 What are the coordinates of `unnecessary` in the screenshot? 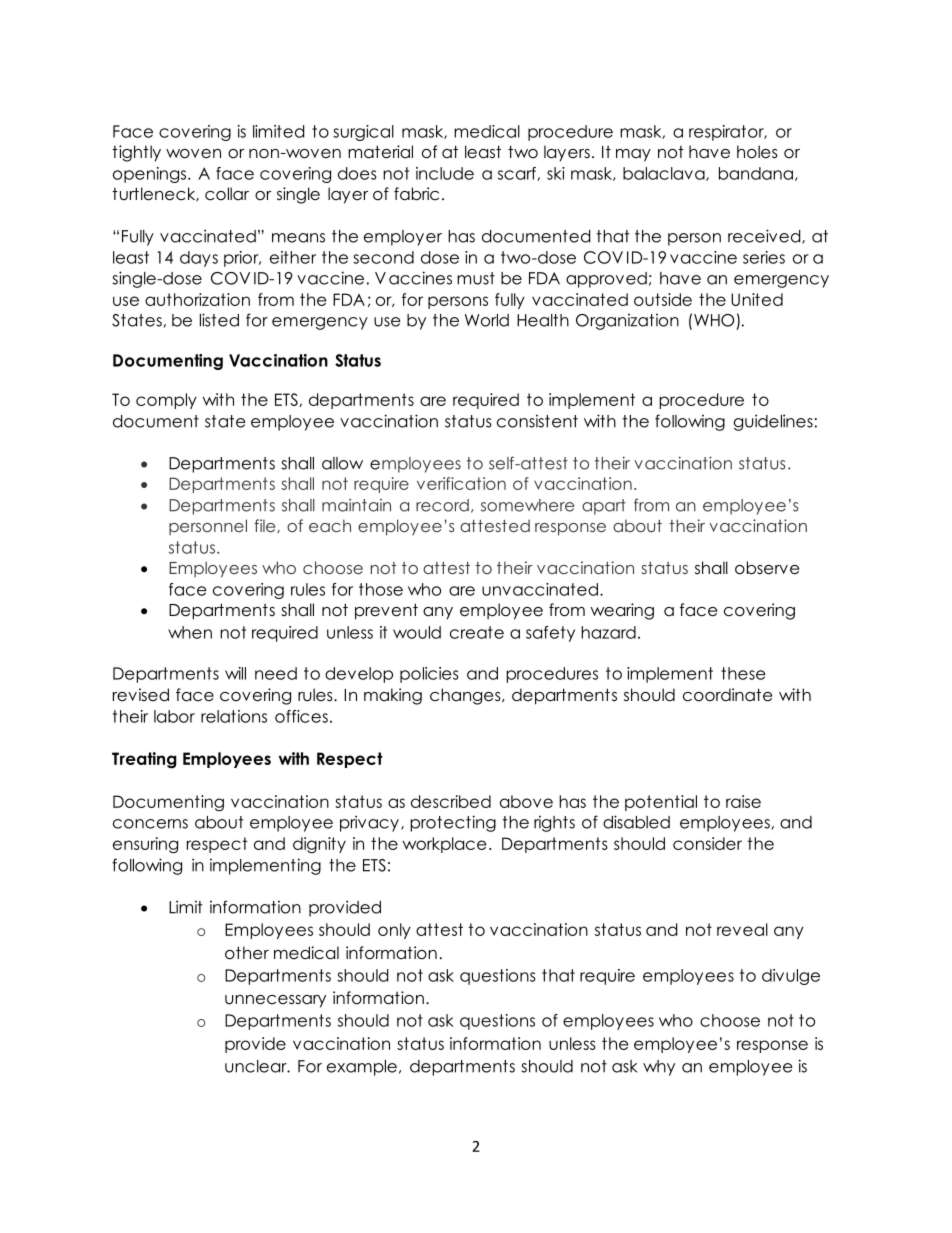 It's located at (275, 1001).
